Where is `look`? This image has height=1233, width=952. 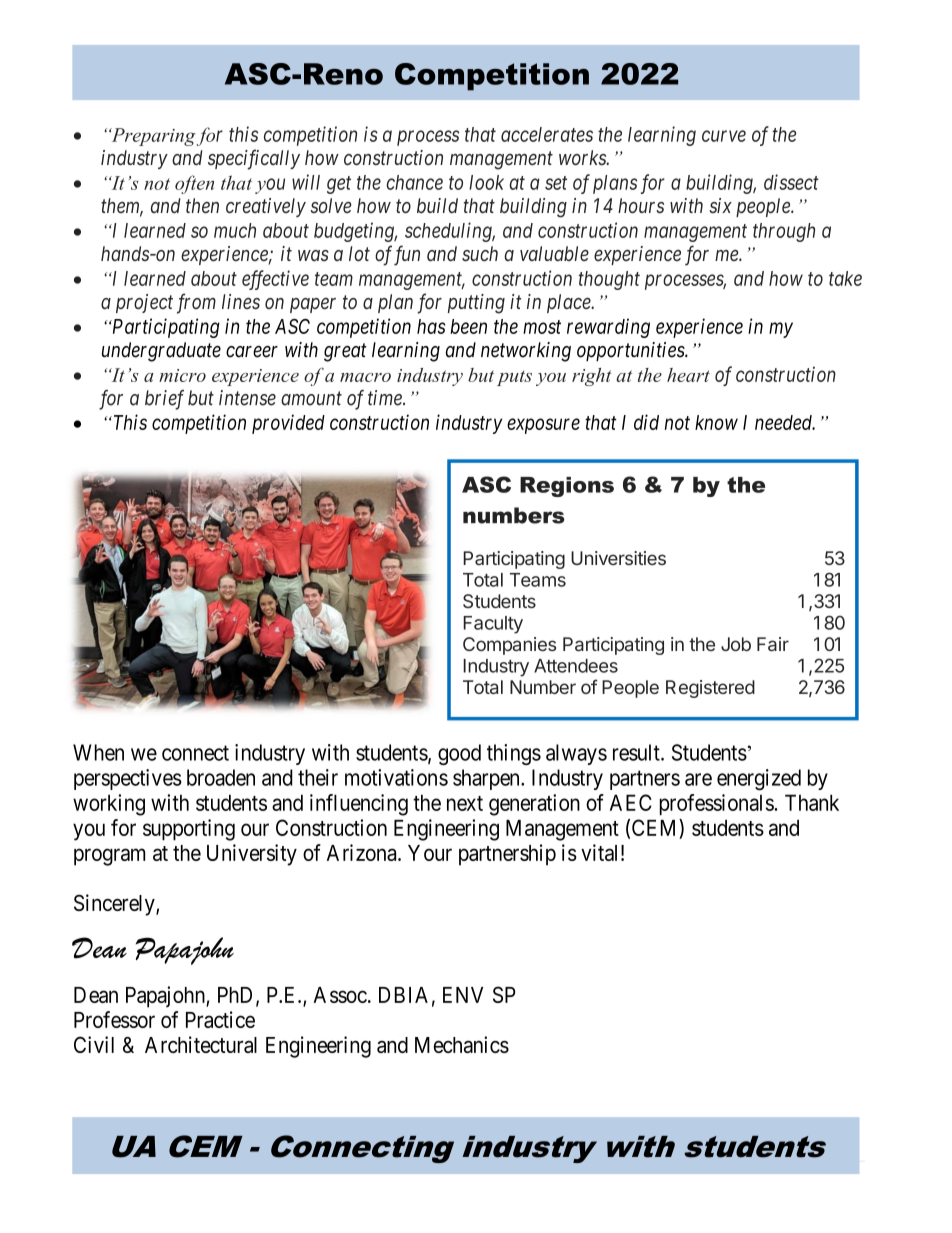
look is located at coordinates (486, 182).
